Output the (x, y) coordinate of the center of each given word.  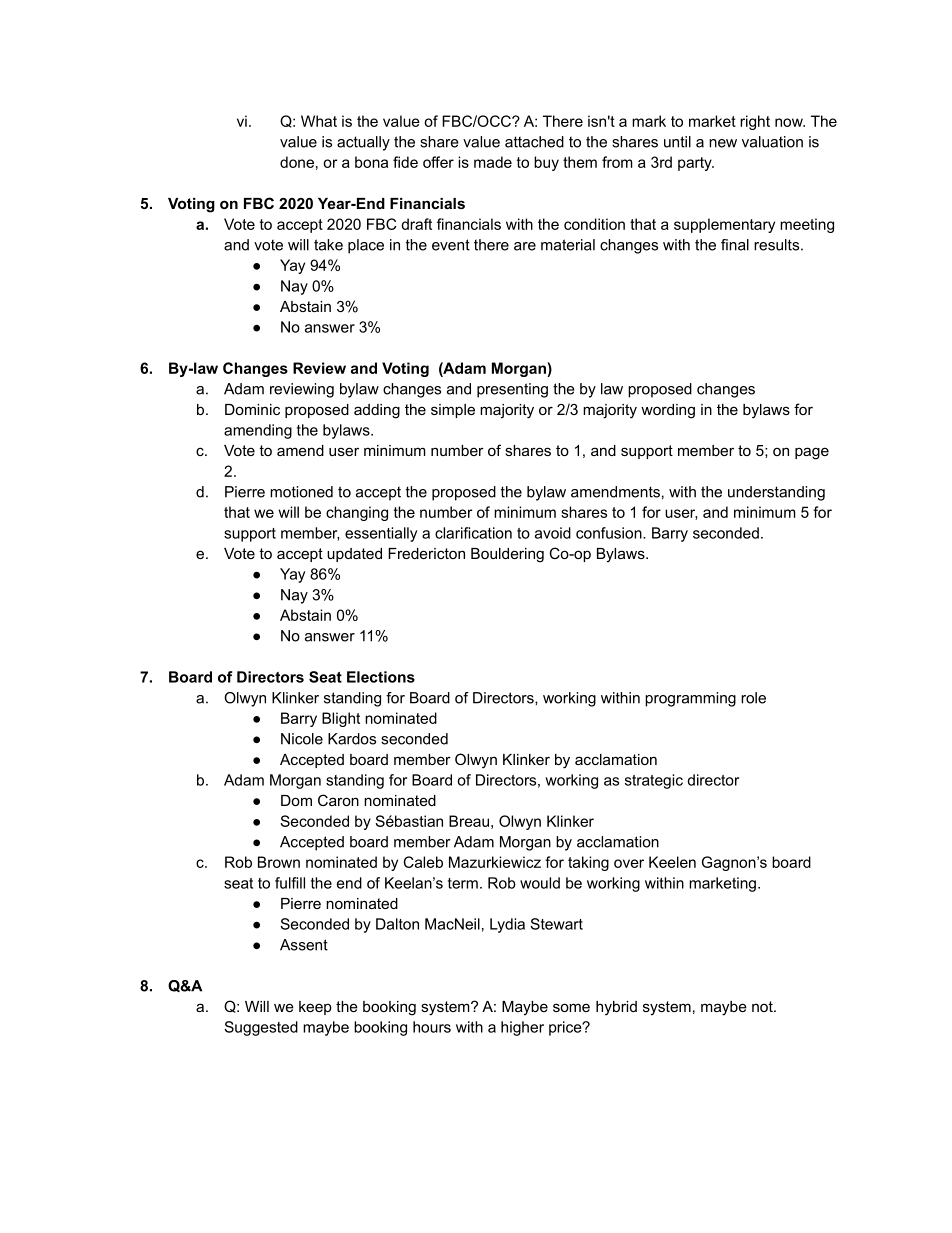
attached (534, 142)
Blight (341, 719)
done (297, 162)
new (723, 143)
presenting (512, 390)
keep (315, 1008)
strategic (654, 781)
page (812, 453)
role (753, 698)
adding (377, 411)
